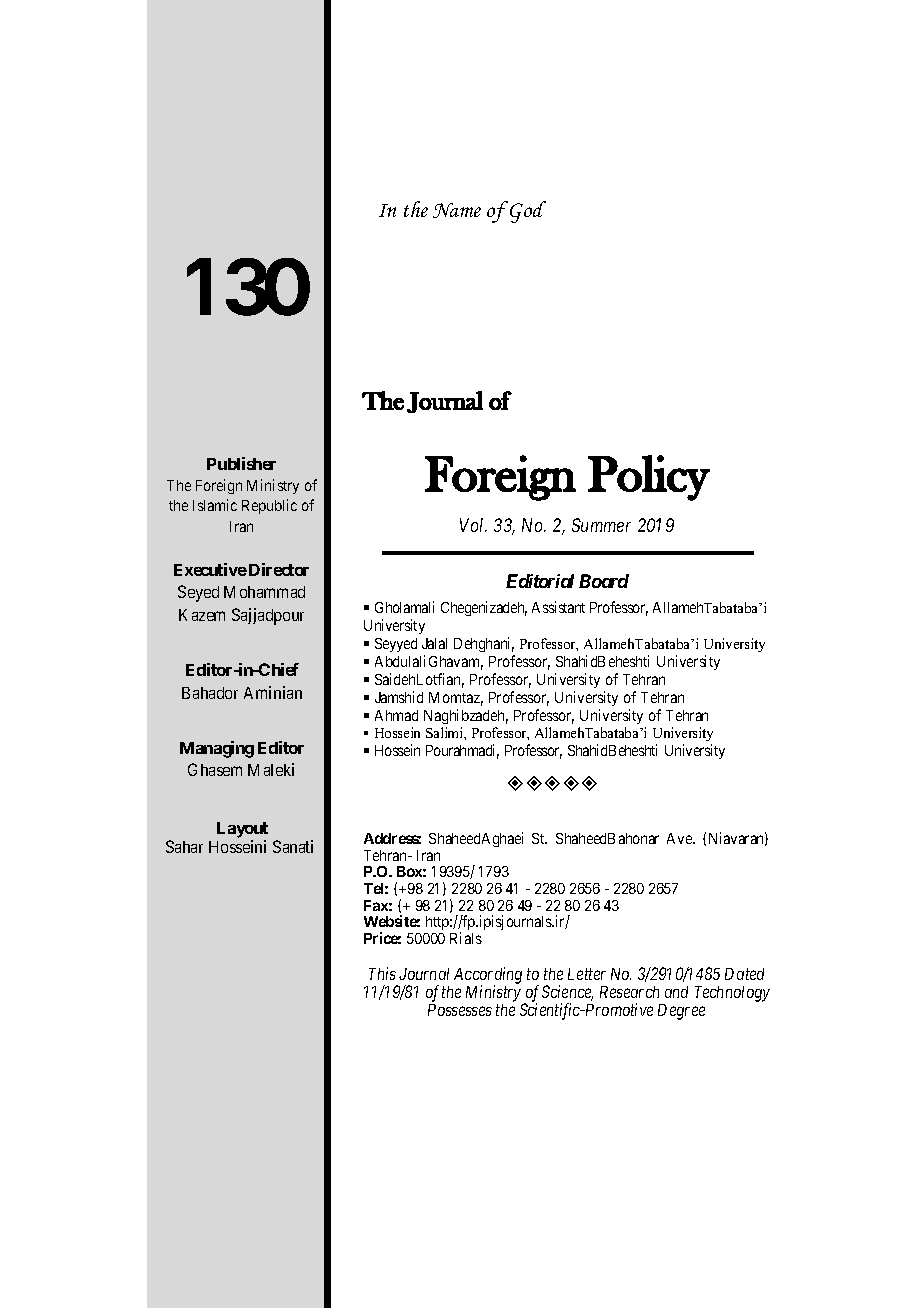  I want to click on Ave, so click(680, 838).
